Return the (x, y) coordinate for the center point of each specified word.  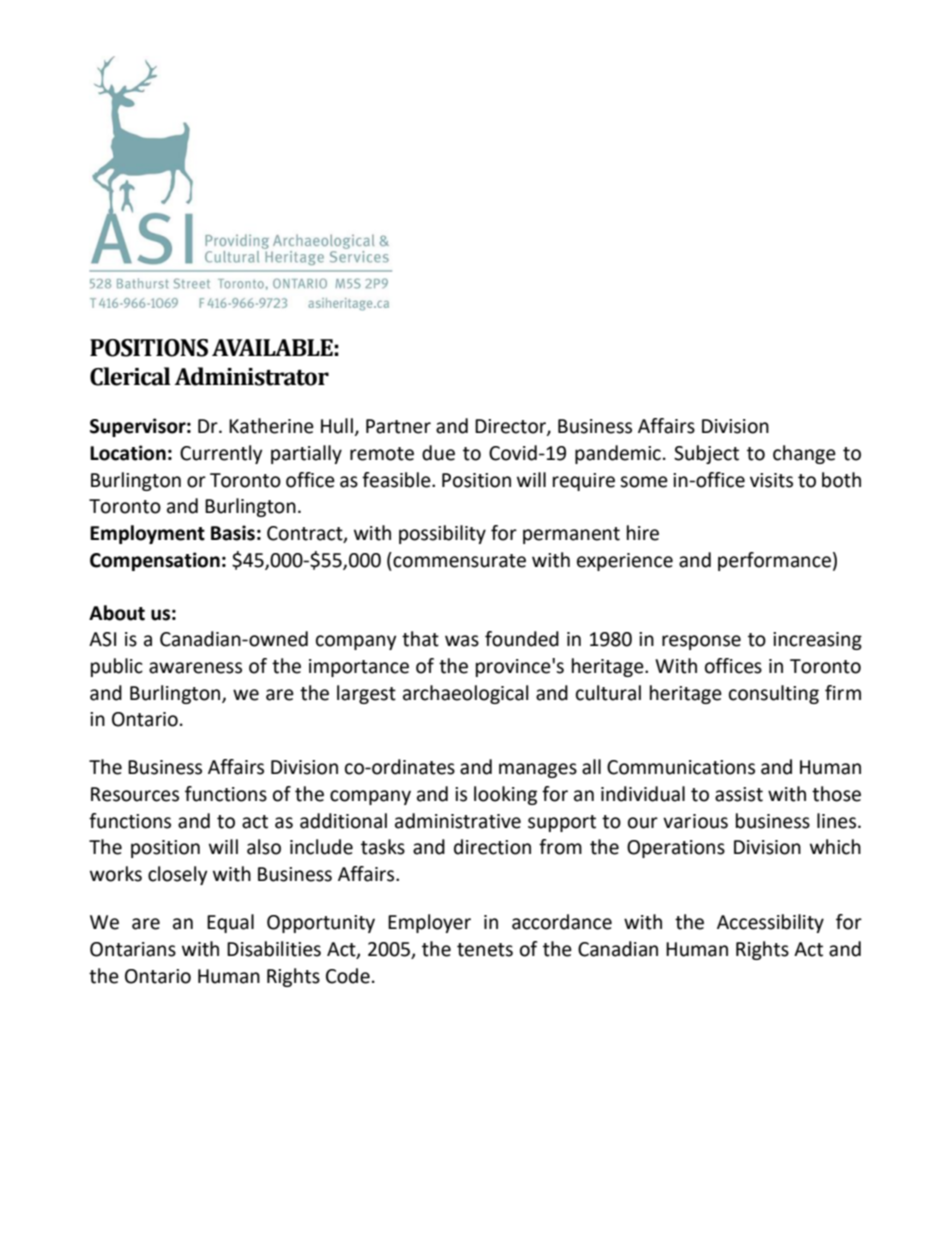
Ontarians (133, 949)
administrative (458, 821)
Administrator (252, 376)
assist (739, 794)
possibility (442, 534)
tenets (485, 950)
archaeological (465, 694)
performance (774, 561)
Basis (233, 533)
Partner (398, 426)
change (804, 454)
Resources (135, 794)
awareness (195, 668)
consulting (774, 694)
